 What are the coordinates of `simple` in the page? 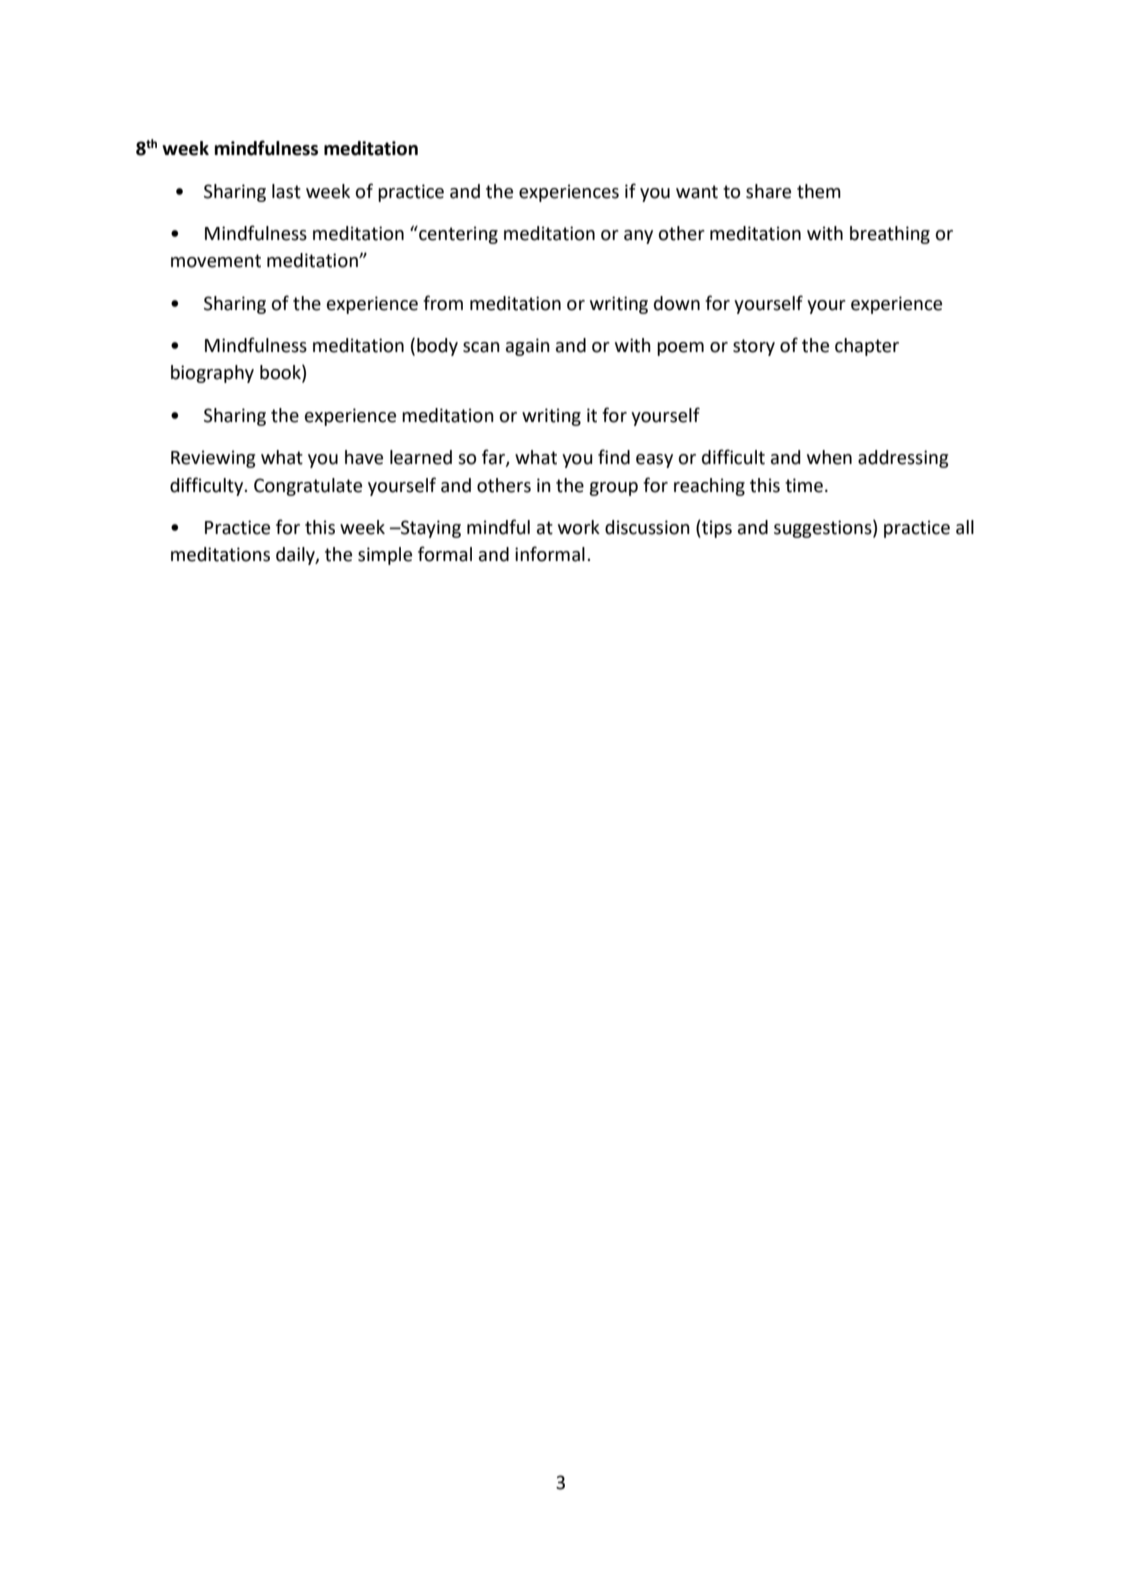 It's located at (385, 556).
